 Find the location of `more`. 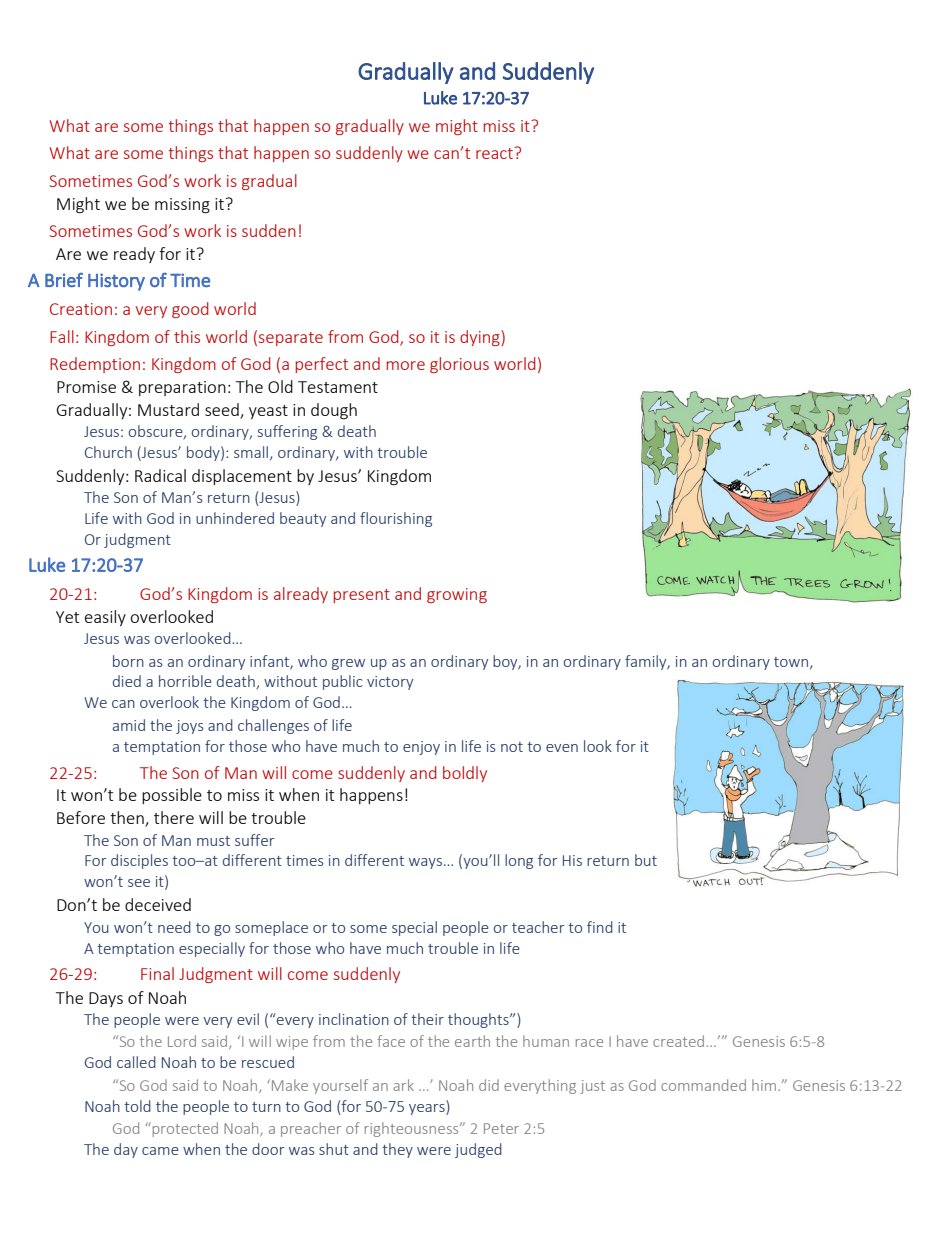

more is located at coordinates (406, 365).
